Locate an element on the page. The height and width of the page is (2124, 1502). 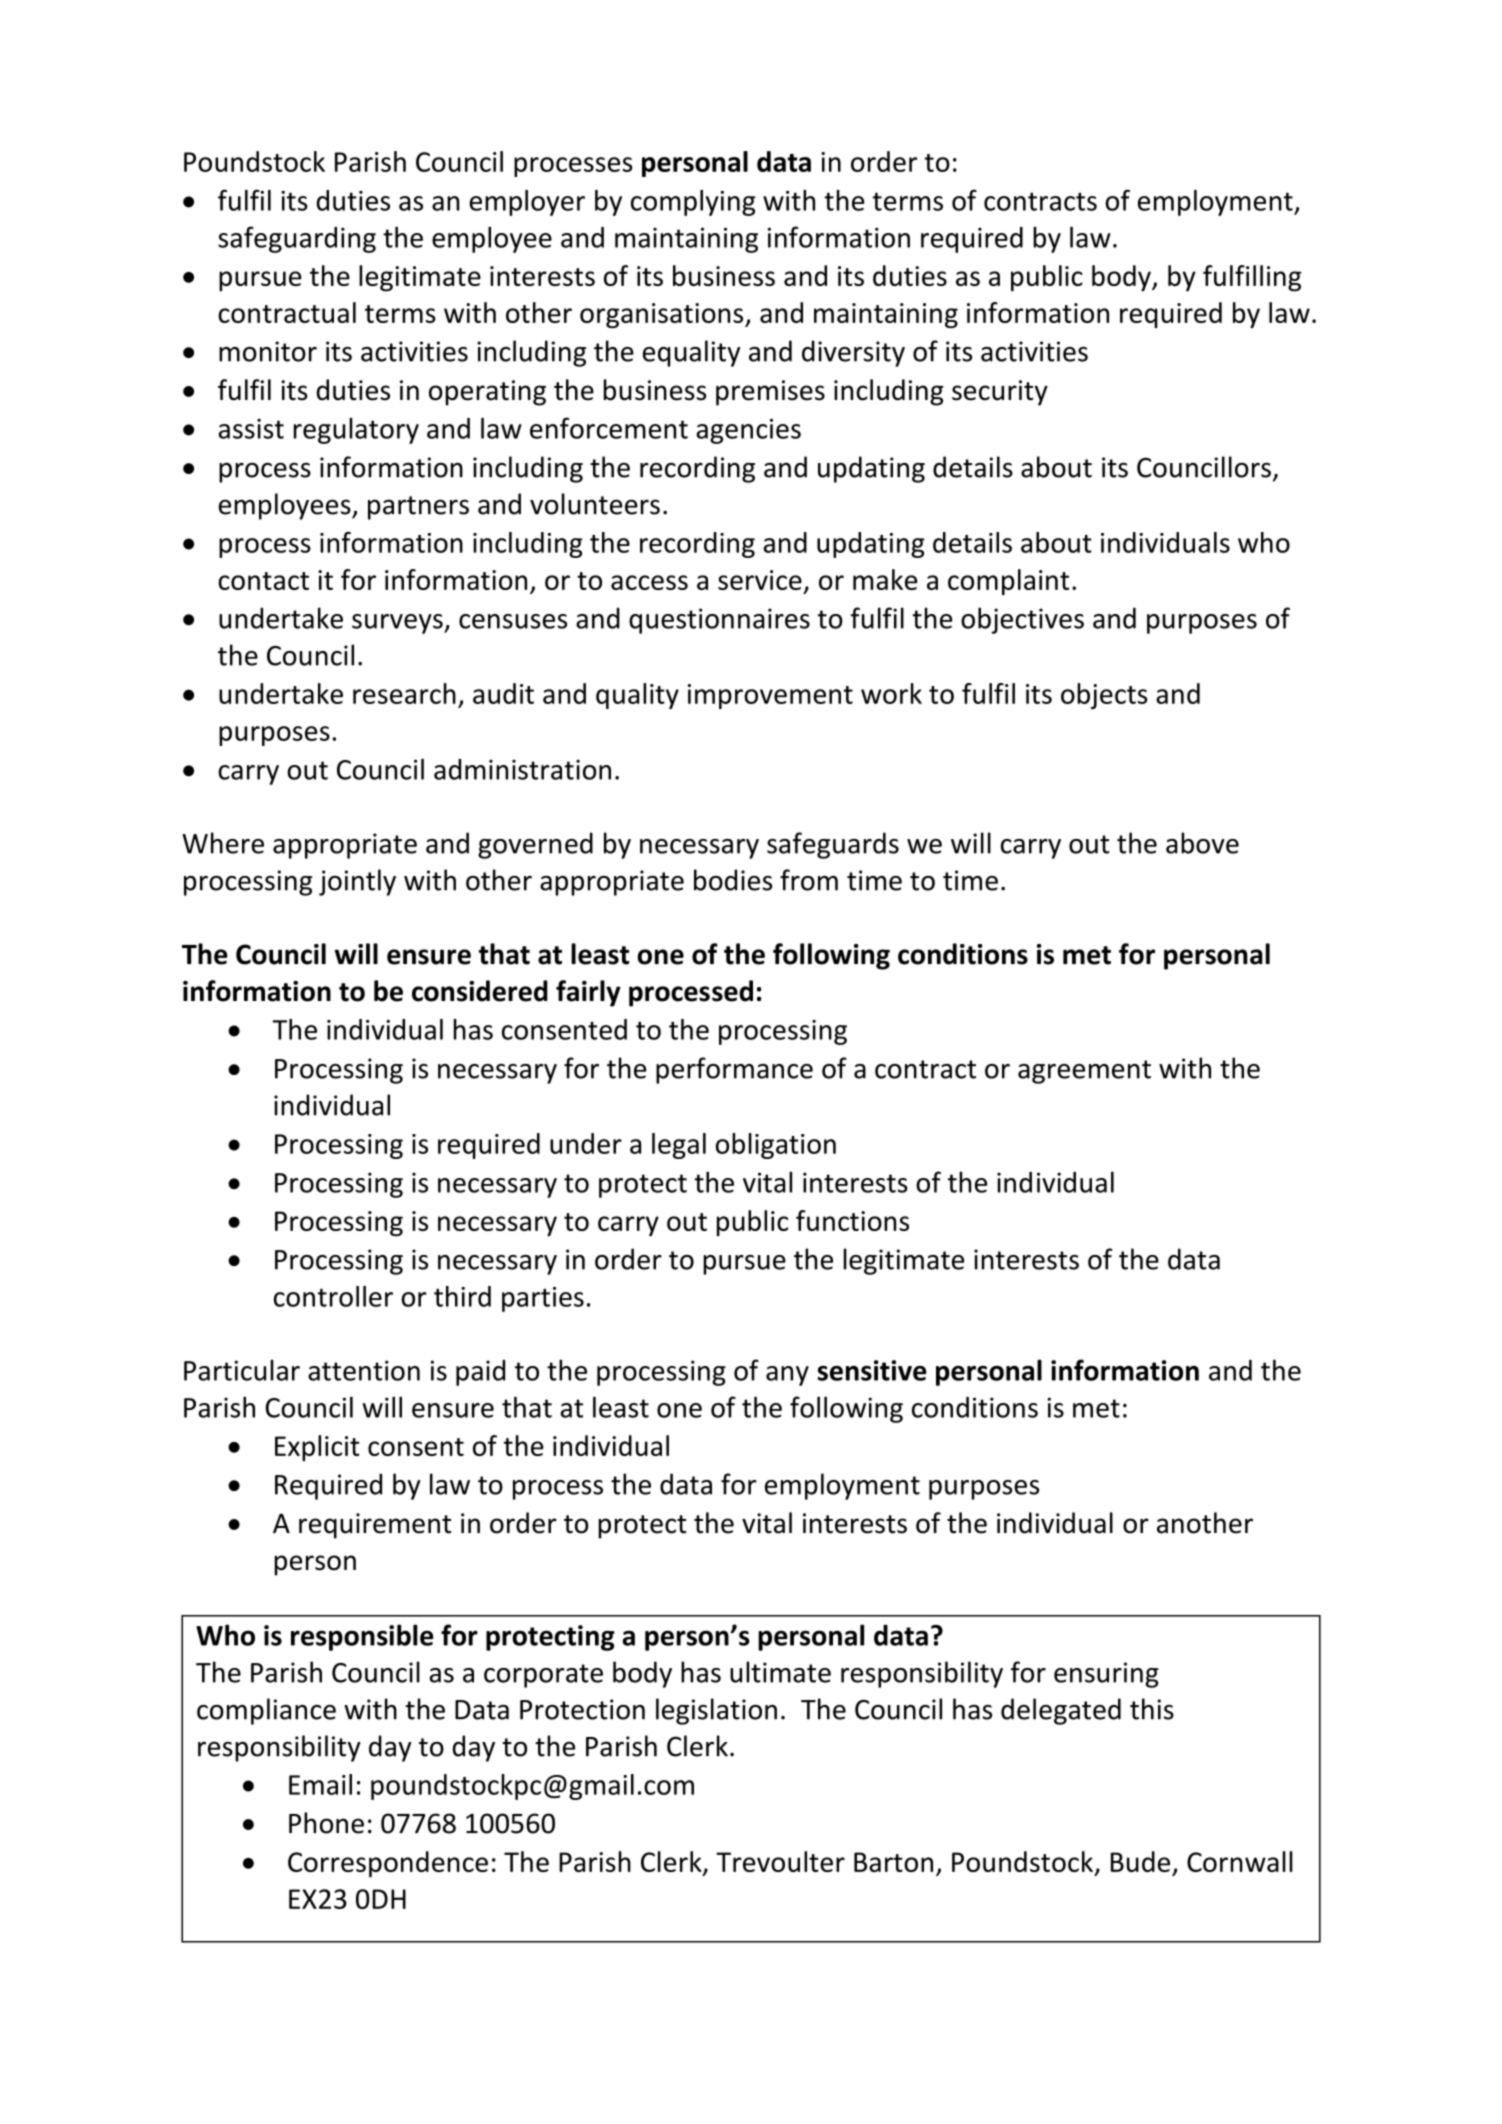
Phone is located at coordinates (326, 1823).
